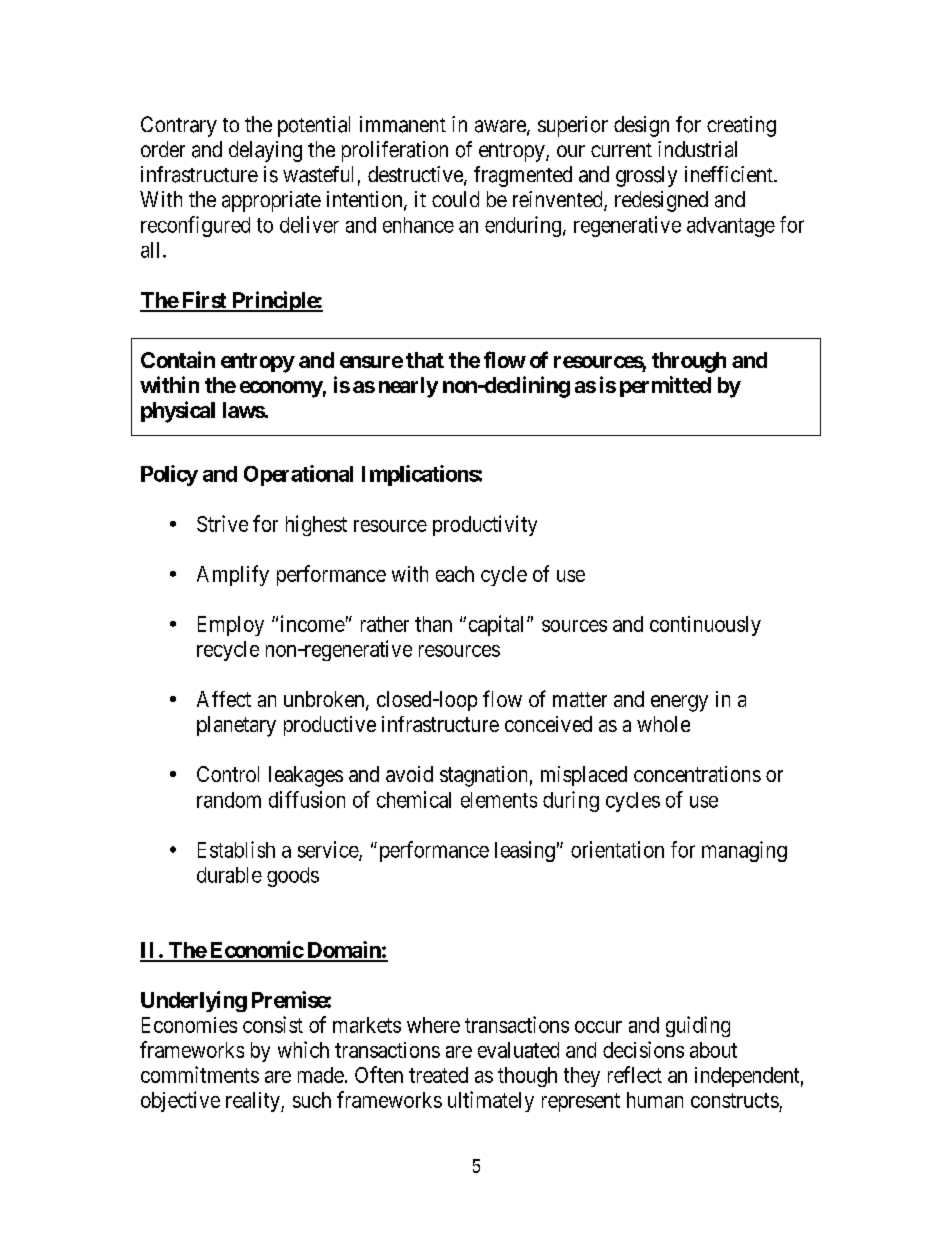  I want to click on commitments, so click(200, 1074).
